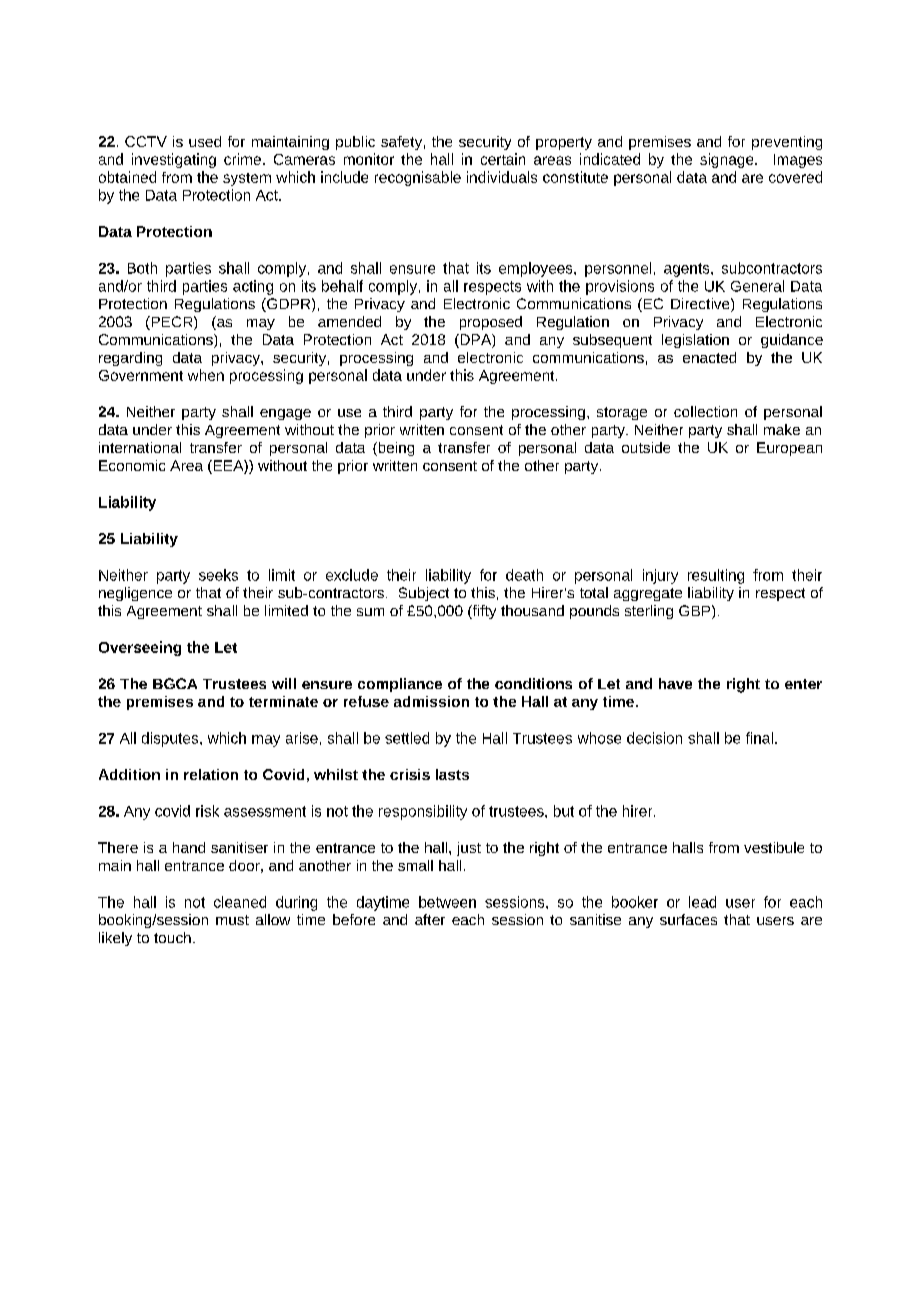  I want to click on resulting, so click(716, 576).
